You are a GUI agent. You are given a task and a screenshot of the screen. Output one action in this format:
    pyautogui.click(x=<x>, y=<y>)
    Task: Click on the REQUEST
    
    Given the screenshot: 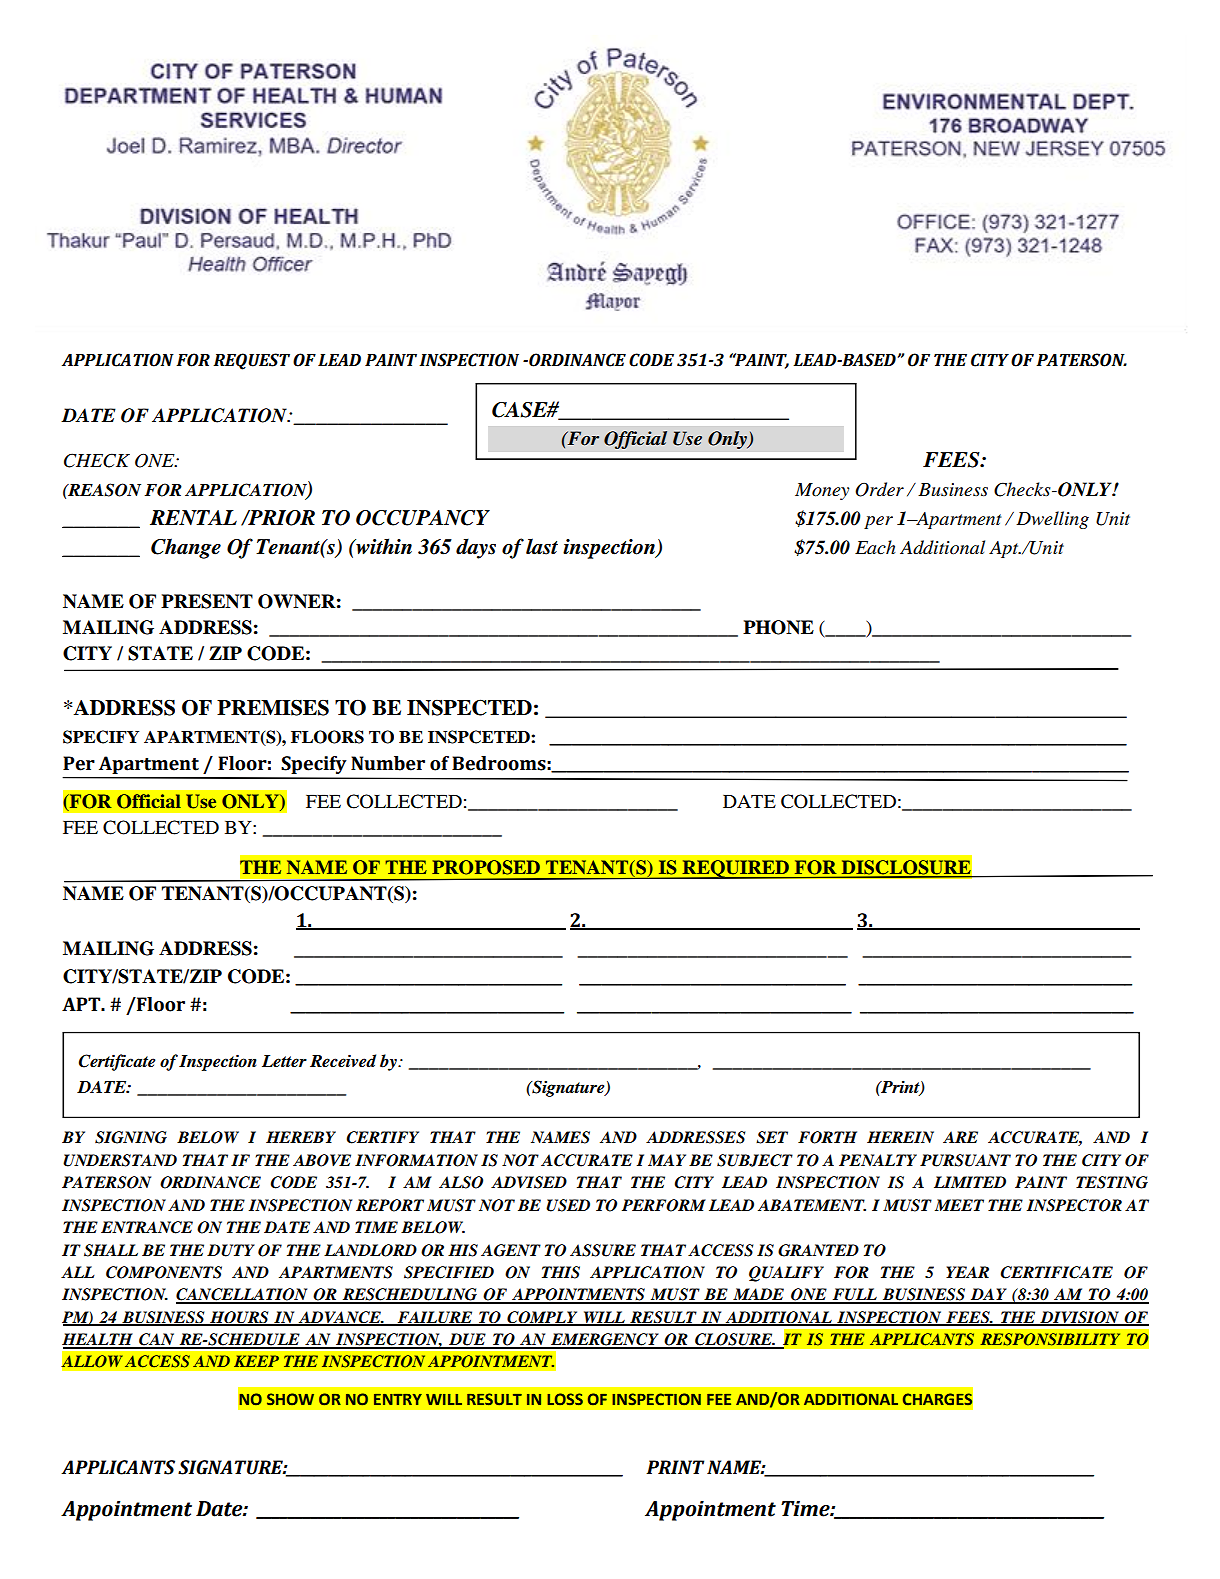 What is the action you would take?
    pyautogui.click(x=251, y=361)
